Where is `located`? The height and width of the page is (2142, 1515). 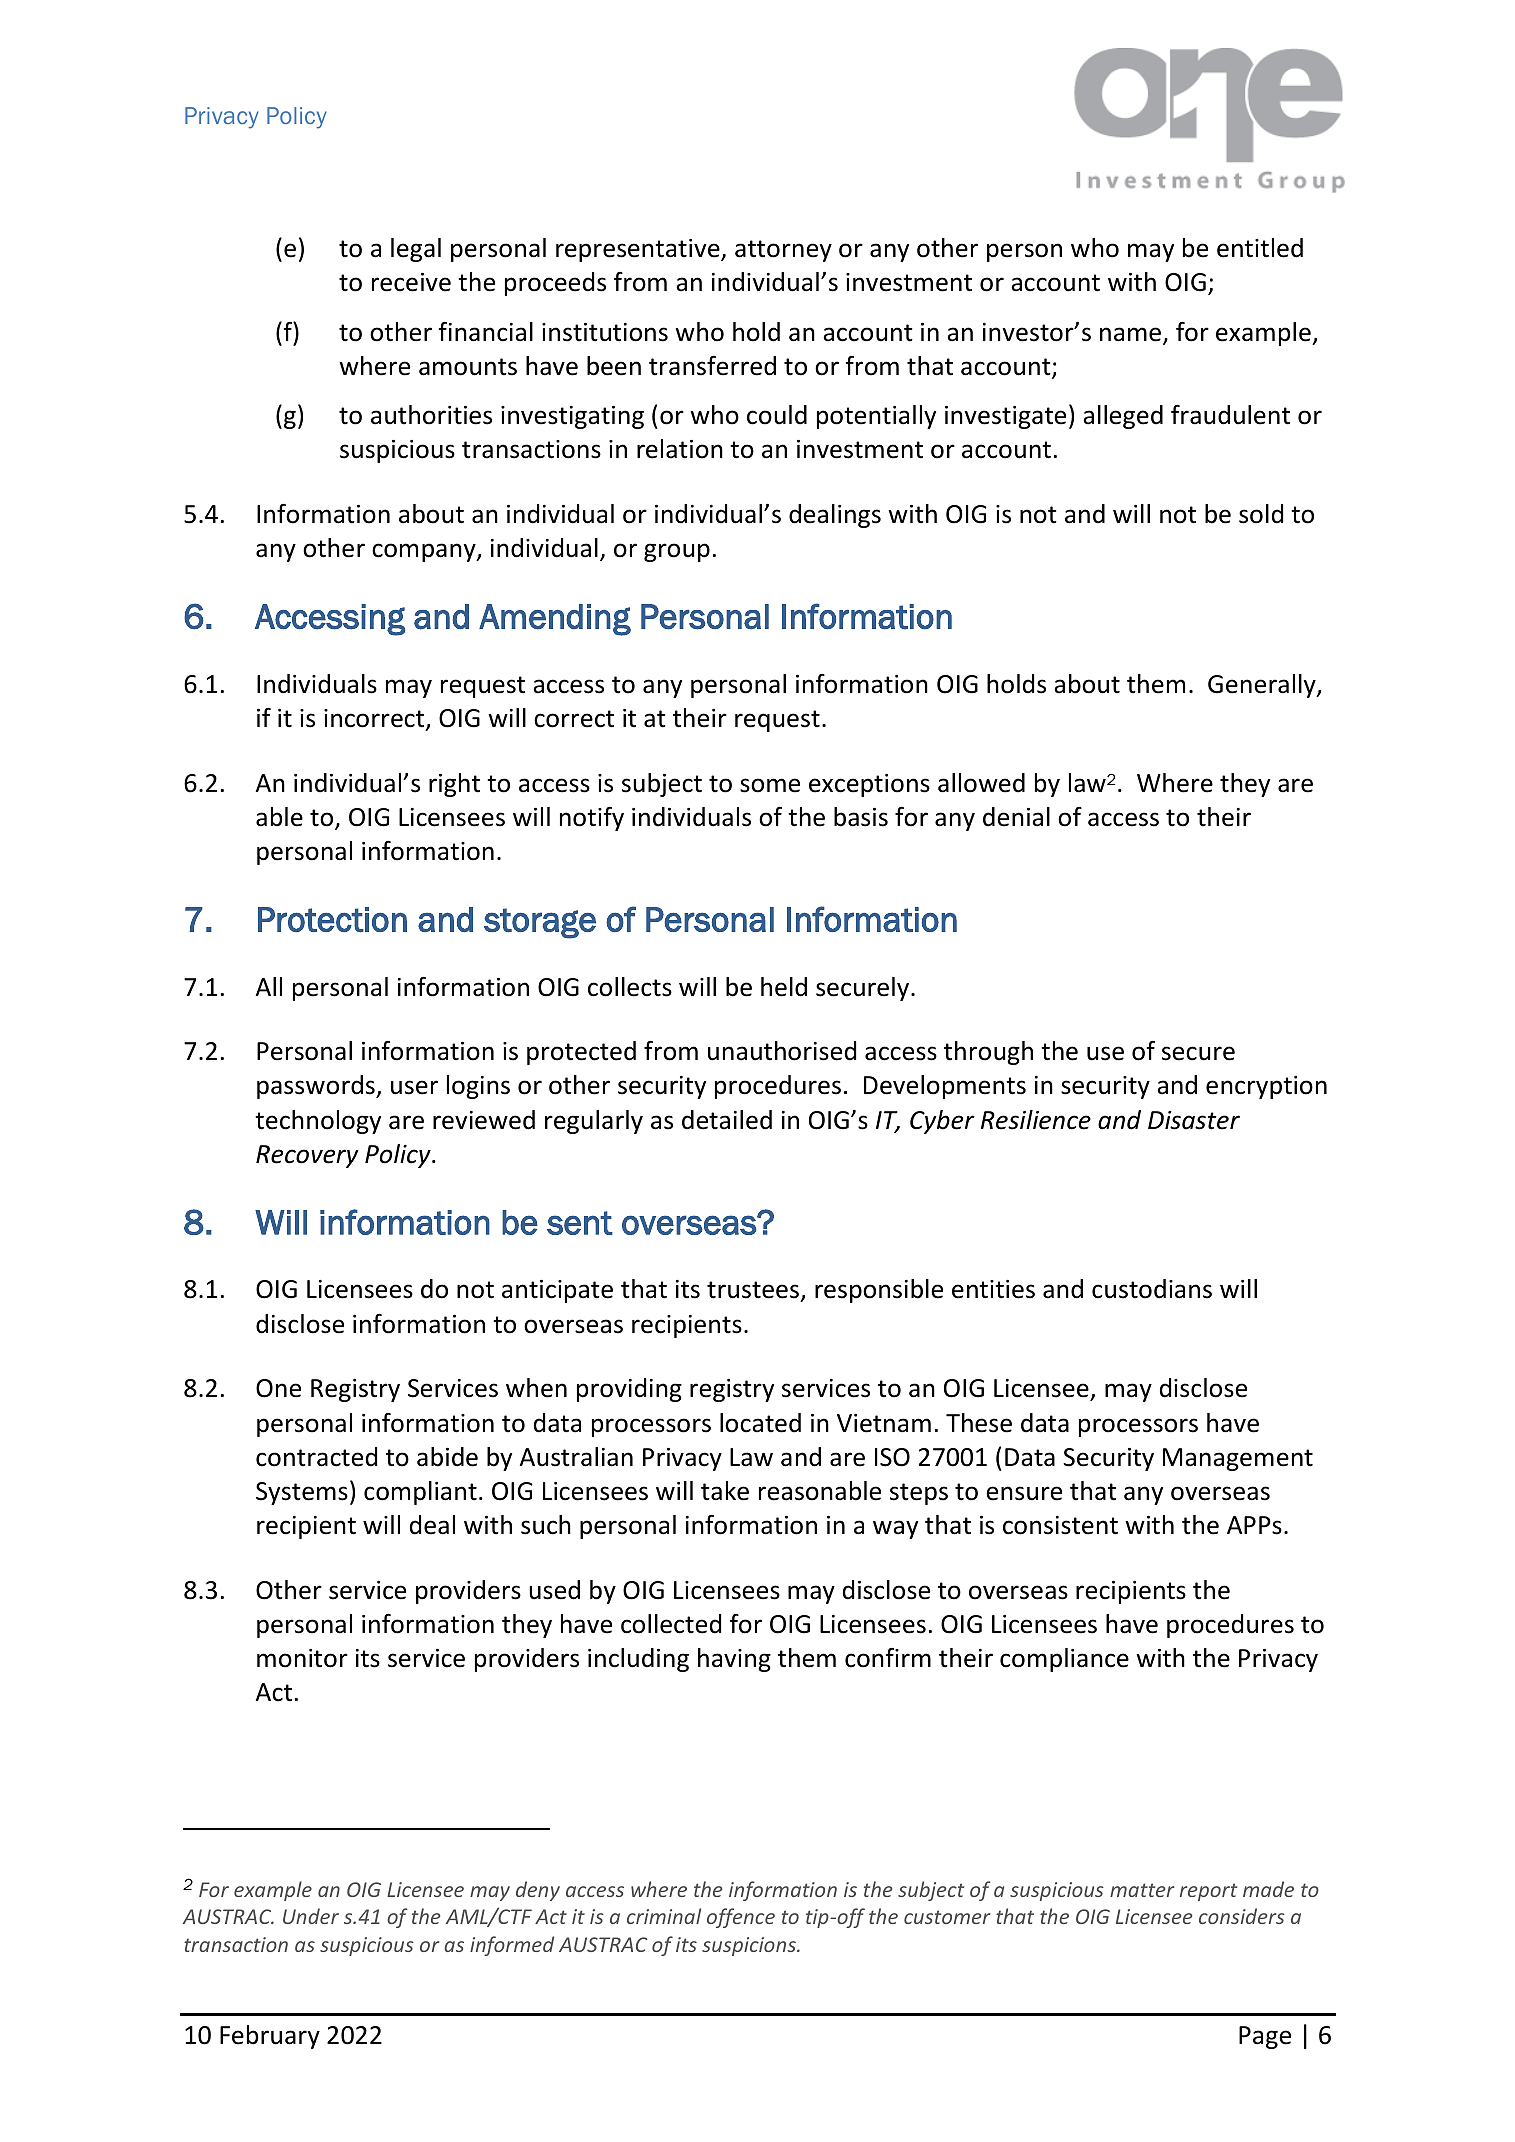
located is located at coordinates (760, 1423).
